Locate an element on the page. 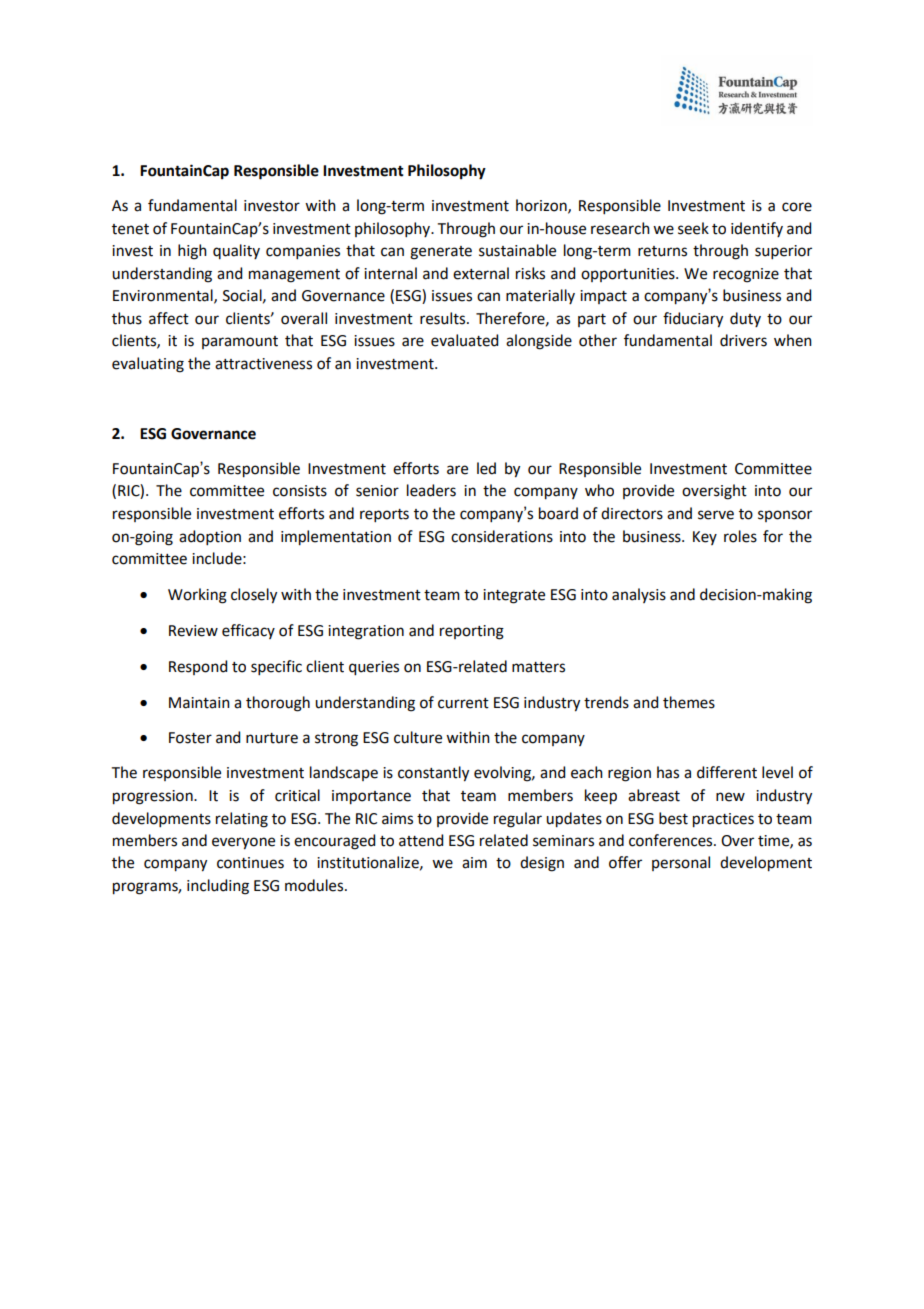 The width and height of the document is (924, 1309). seek is located at coordinates (693, 228).
